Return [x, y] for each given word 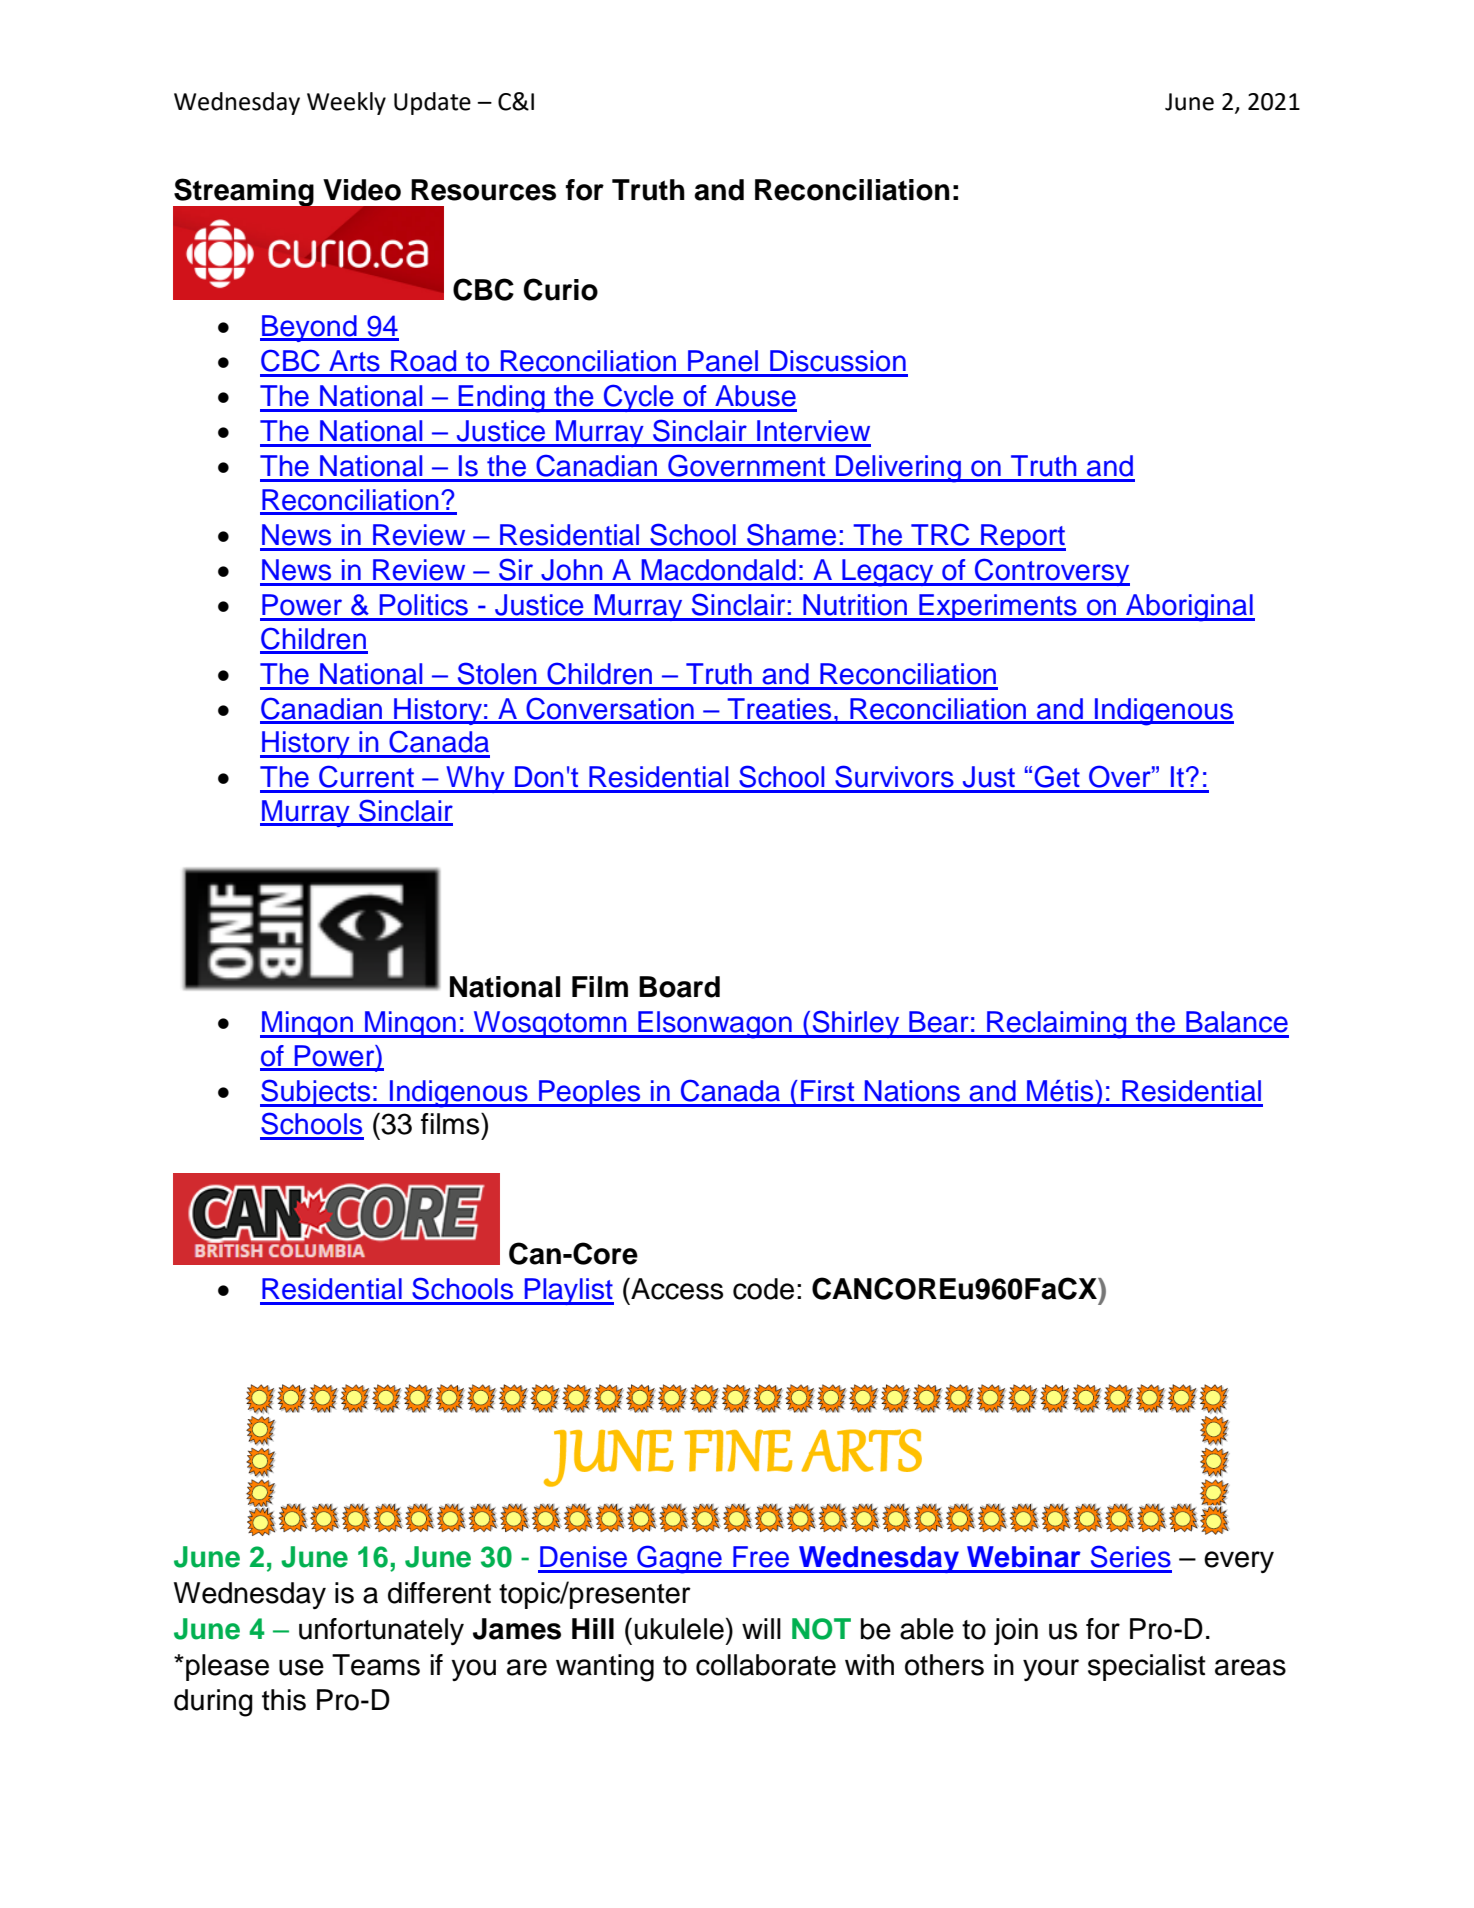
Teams [376, 1665]
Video [362, 190]
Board [679, 987]
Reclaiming [1057, 1025]
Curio [561, 289]
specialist [1147, 1667]
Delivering [898, 469]
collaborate [766, 1665]
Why [475, 779]
